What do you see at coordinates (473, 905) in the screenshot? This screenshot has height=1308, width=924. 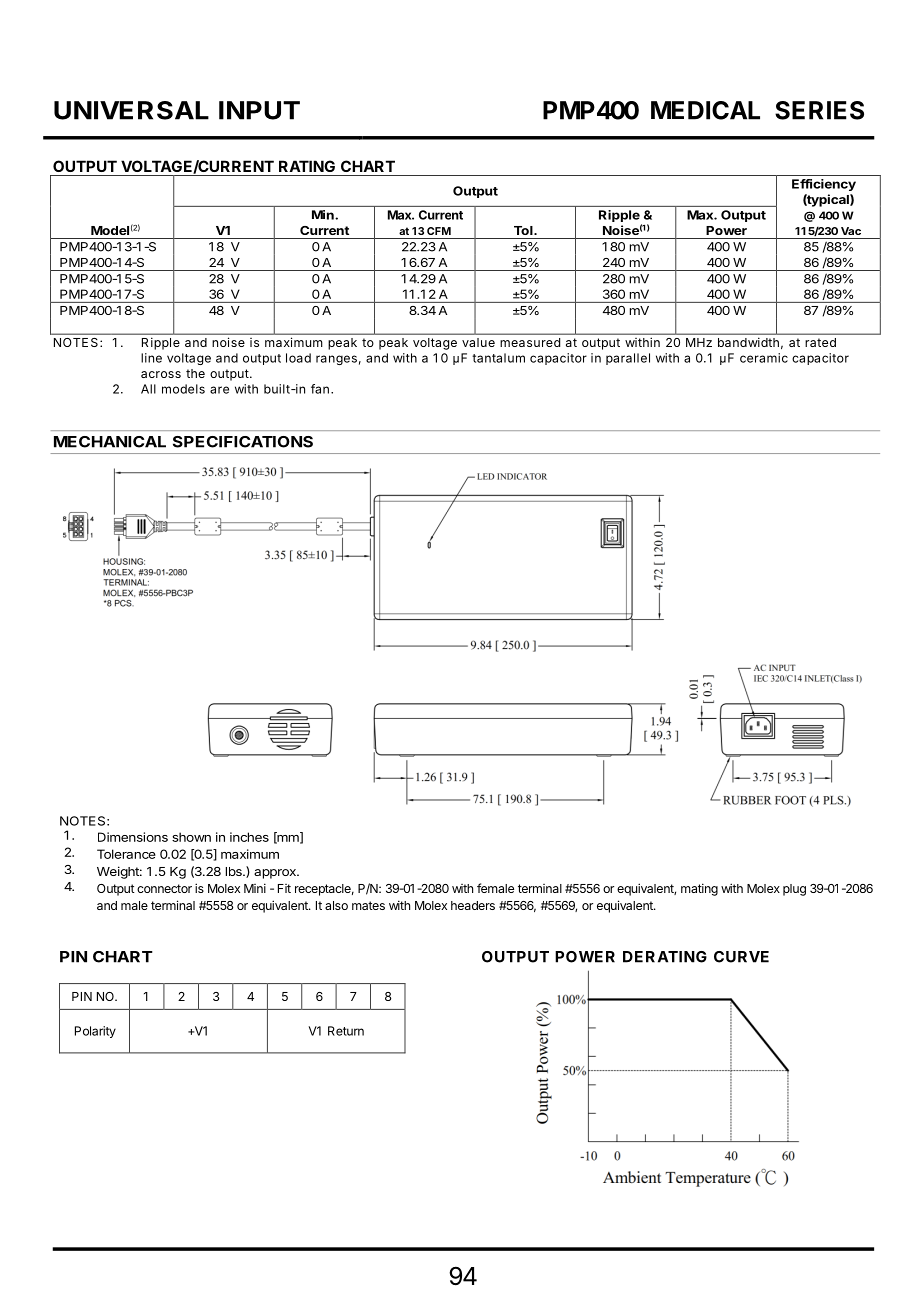 I see `headers` at bounding box center [473, 905].
